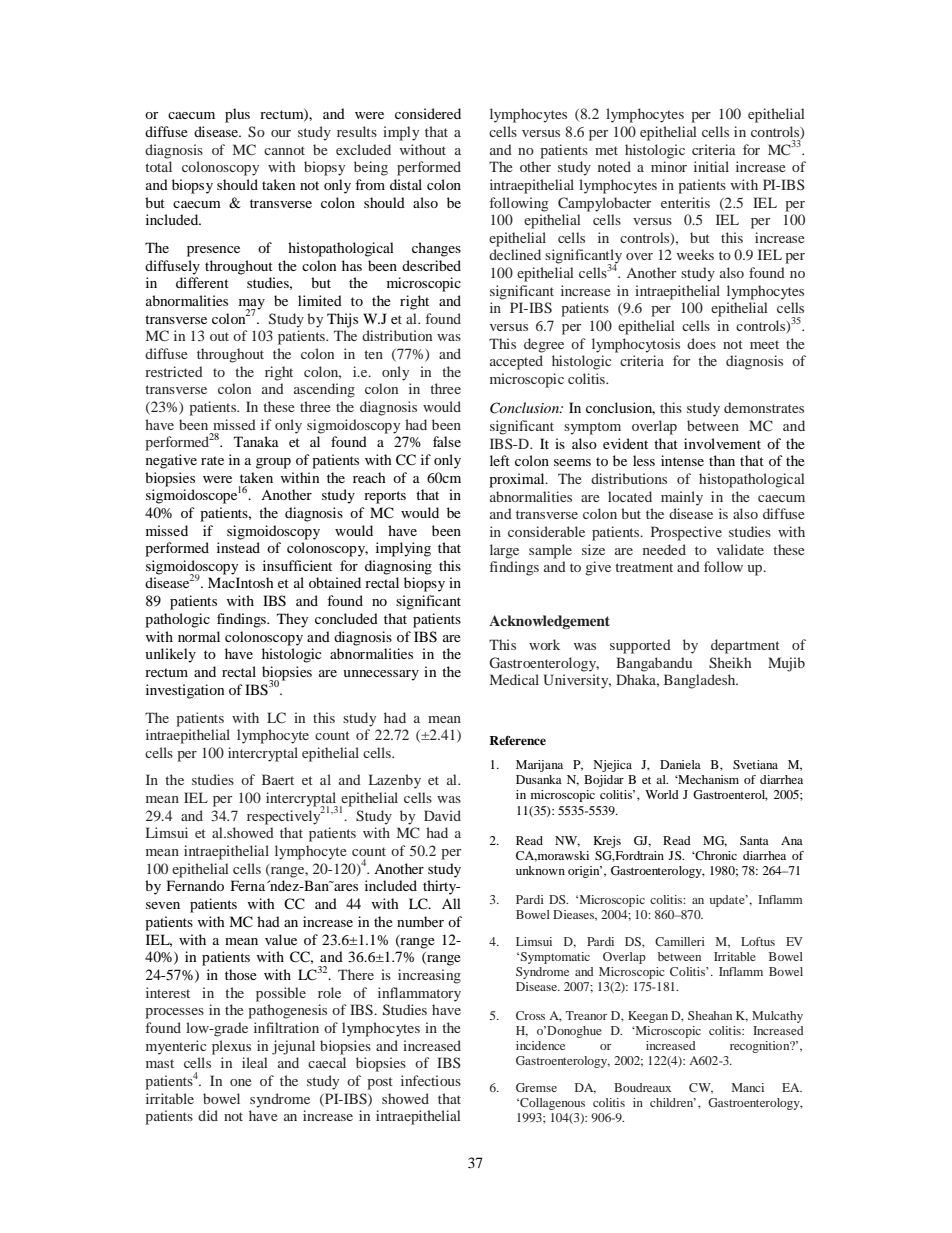  Describe the element at coordinates (292, 620) in the screenshot. I see `They` at that location.
